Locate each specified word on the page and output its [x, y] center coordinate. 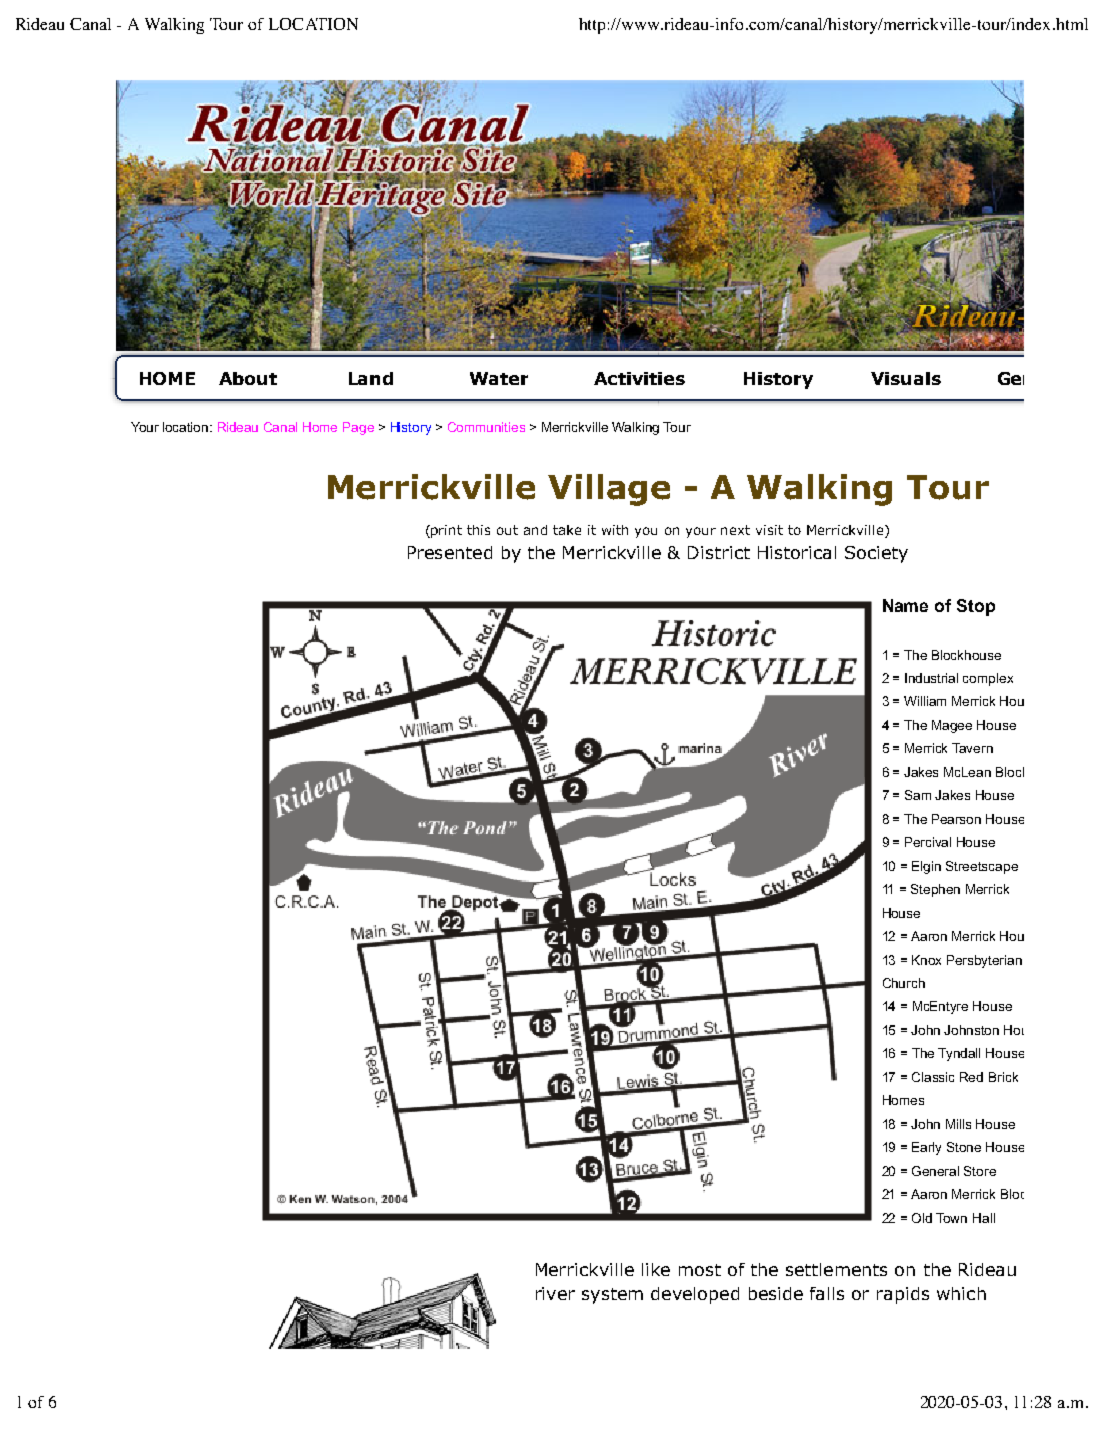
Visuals [906, 378]
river [555, 1293]
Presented [450, 552]
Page [358, 428]
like [656, 1269]
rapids [903, 1295]
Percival [928, 842]
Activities [639, 378]
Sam [918, 795]
